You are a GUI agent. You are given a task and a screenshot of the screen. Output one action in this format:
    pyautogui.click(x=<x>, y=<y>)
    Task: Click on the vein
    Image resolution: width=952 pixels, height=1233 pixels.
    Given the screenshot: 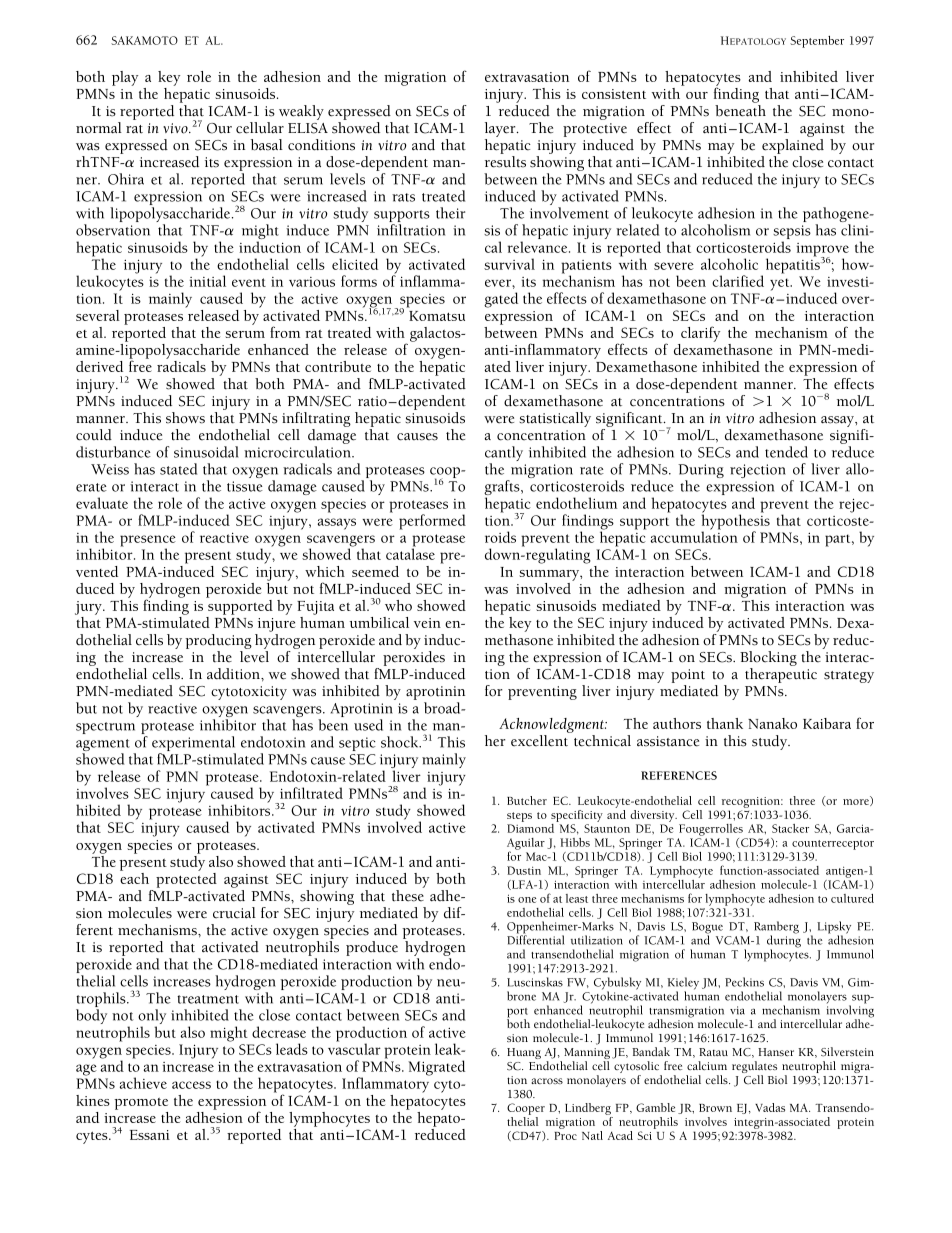 What is the action you would take?
    pyautogui.click(x=427, y=623)
